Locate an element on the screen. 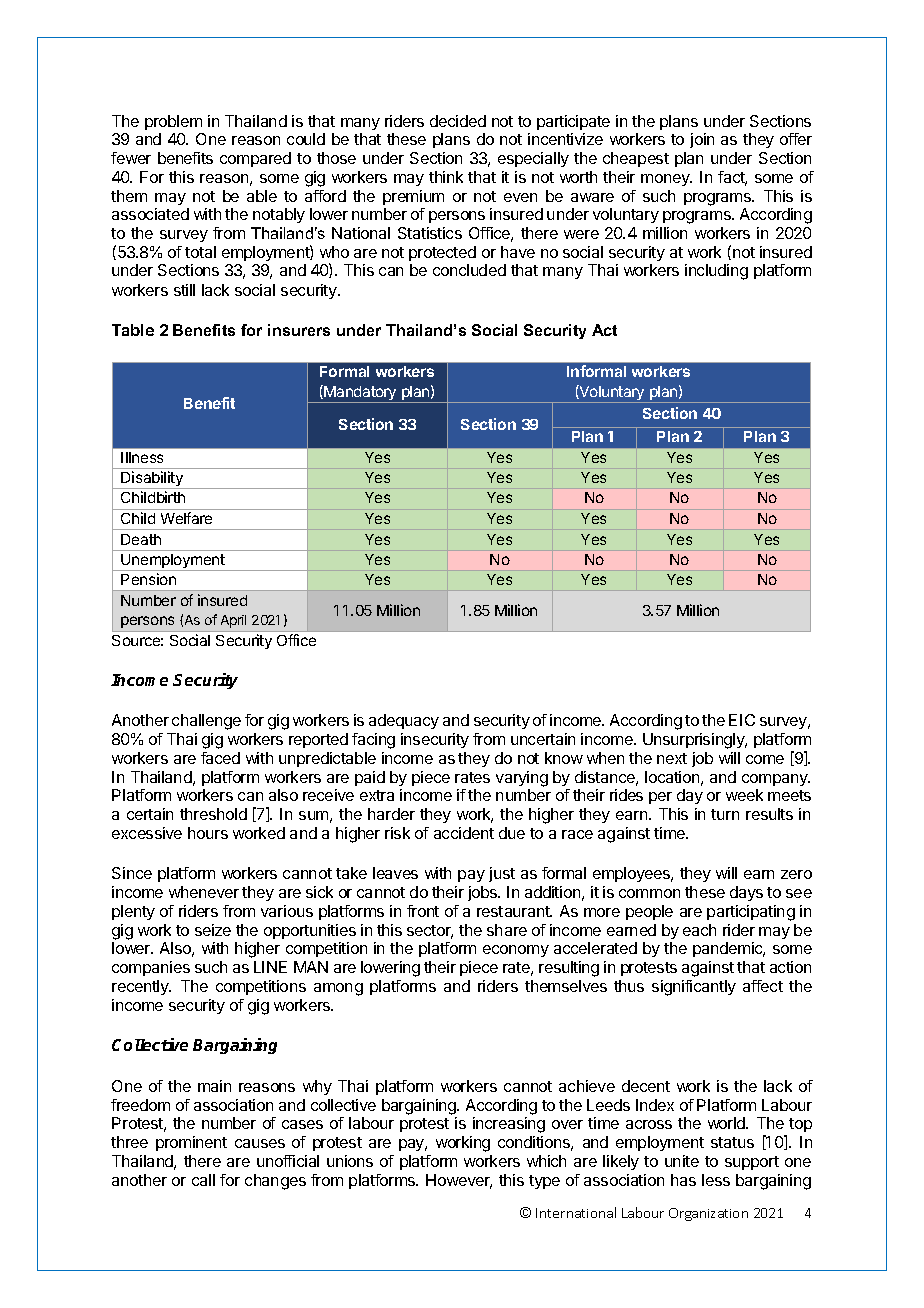 Image resolution: width=924 pixels, height=1308 pixels. still is located at coordinates (184, 290).
